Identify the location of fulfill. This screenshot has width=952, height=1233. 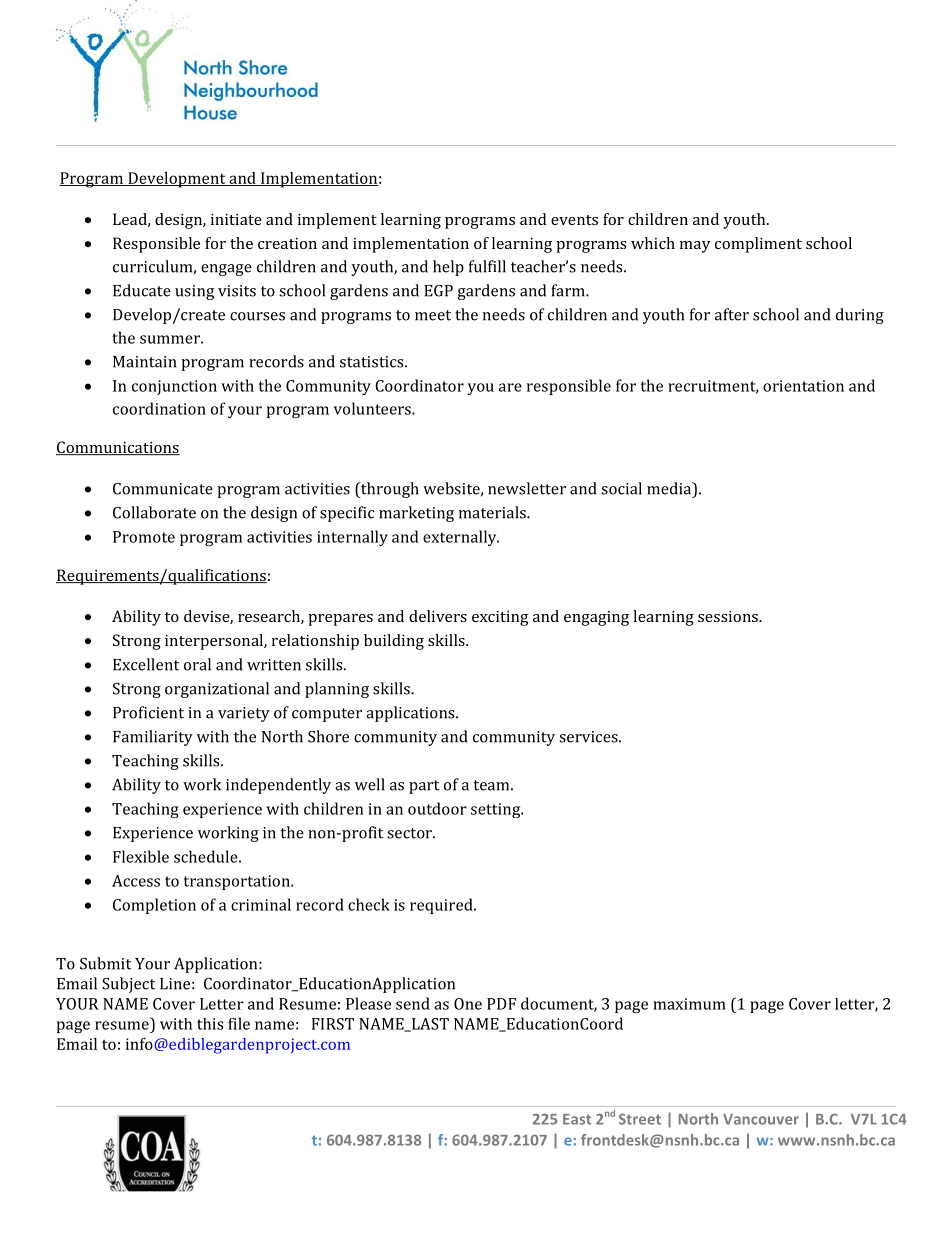
(487, 266).
